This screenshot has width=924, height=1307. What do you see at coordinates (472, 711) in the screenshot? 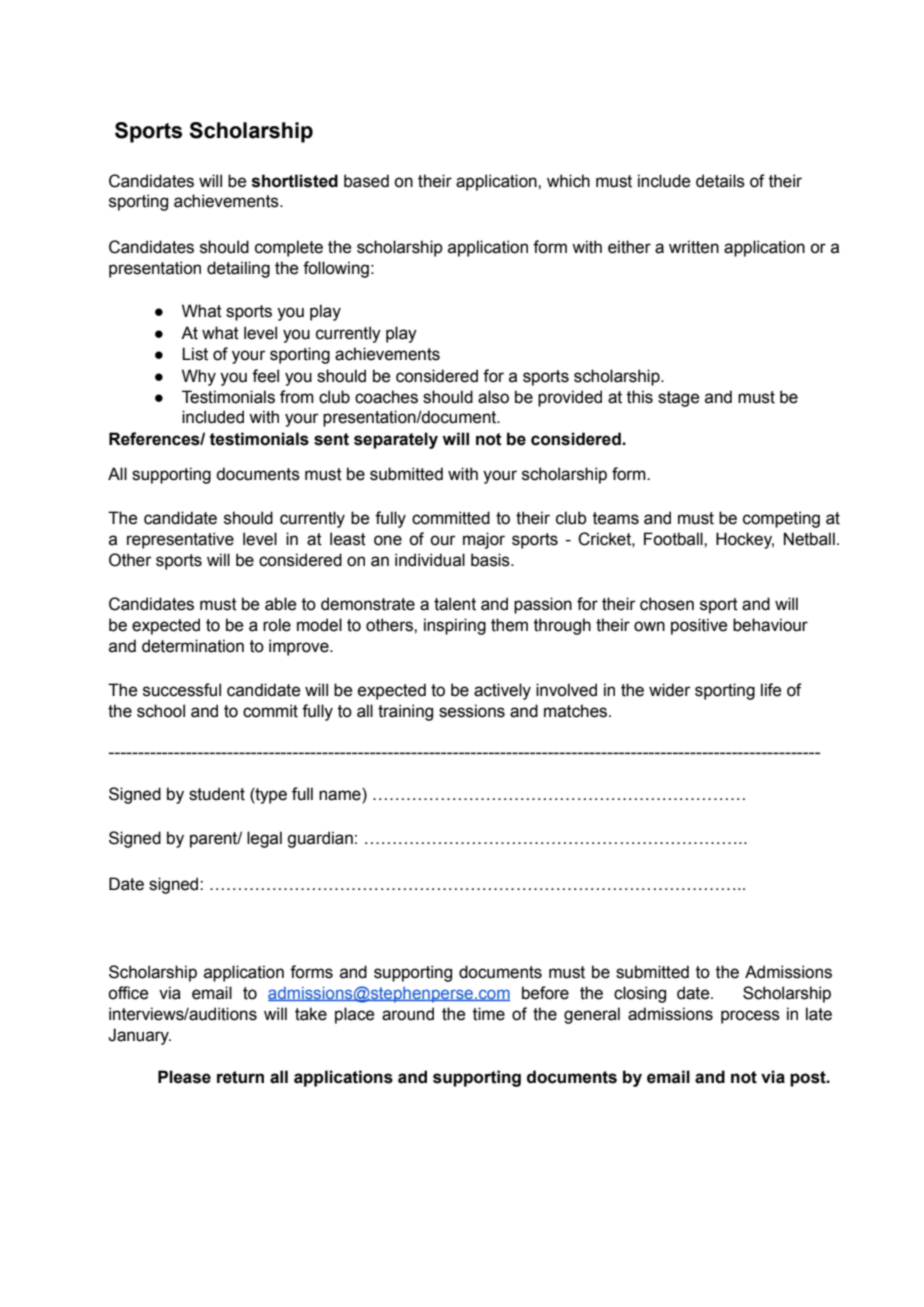
I see `sessions` at bounding box center [472, 711].
